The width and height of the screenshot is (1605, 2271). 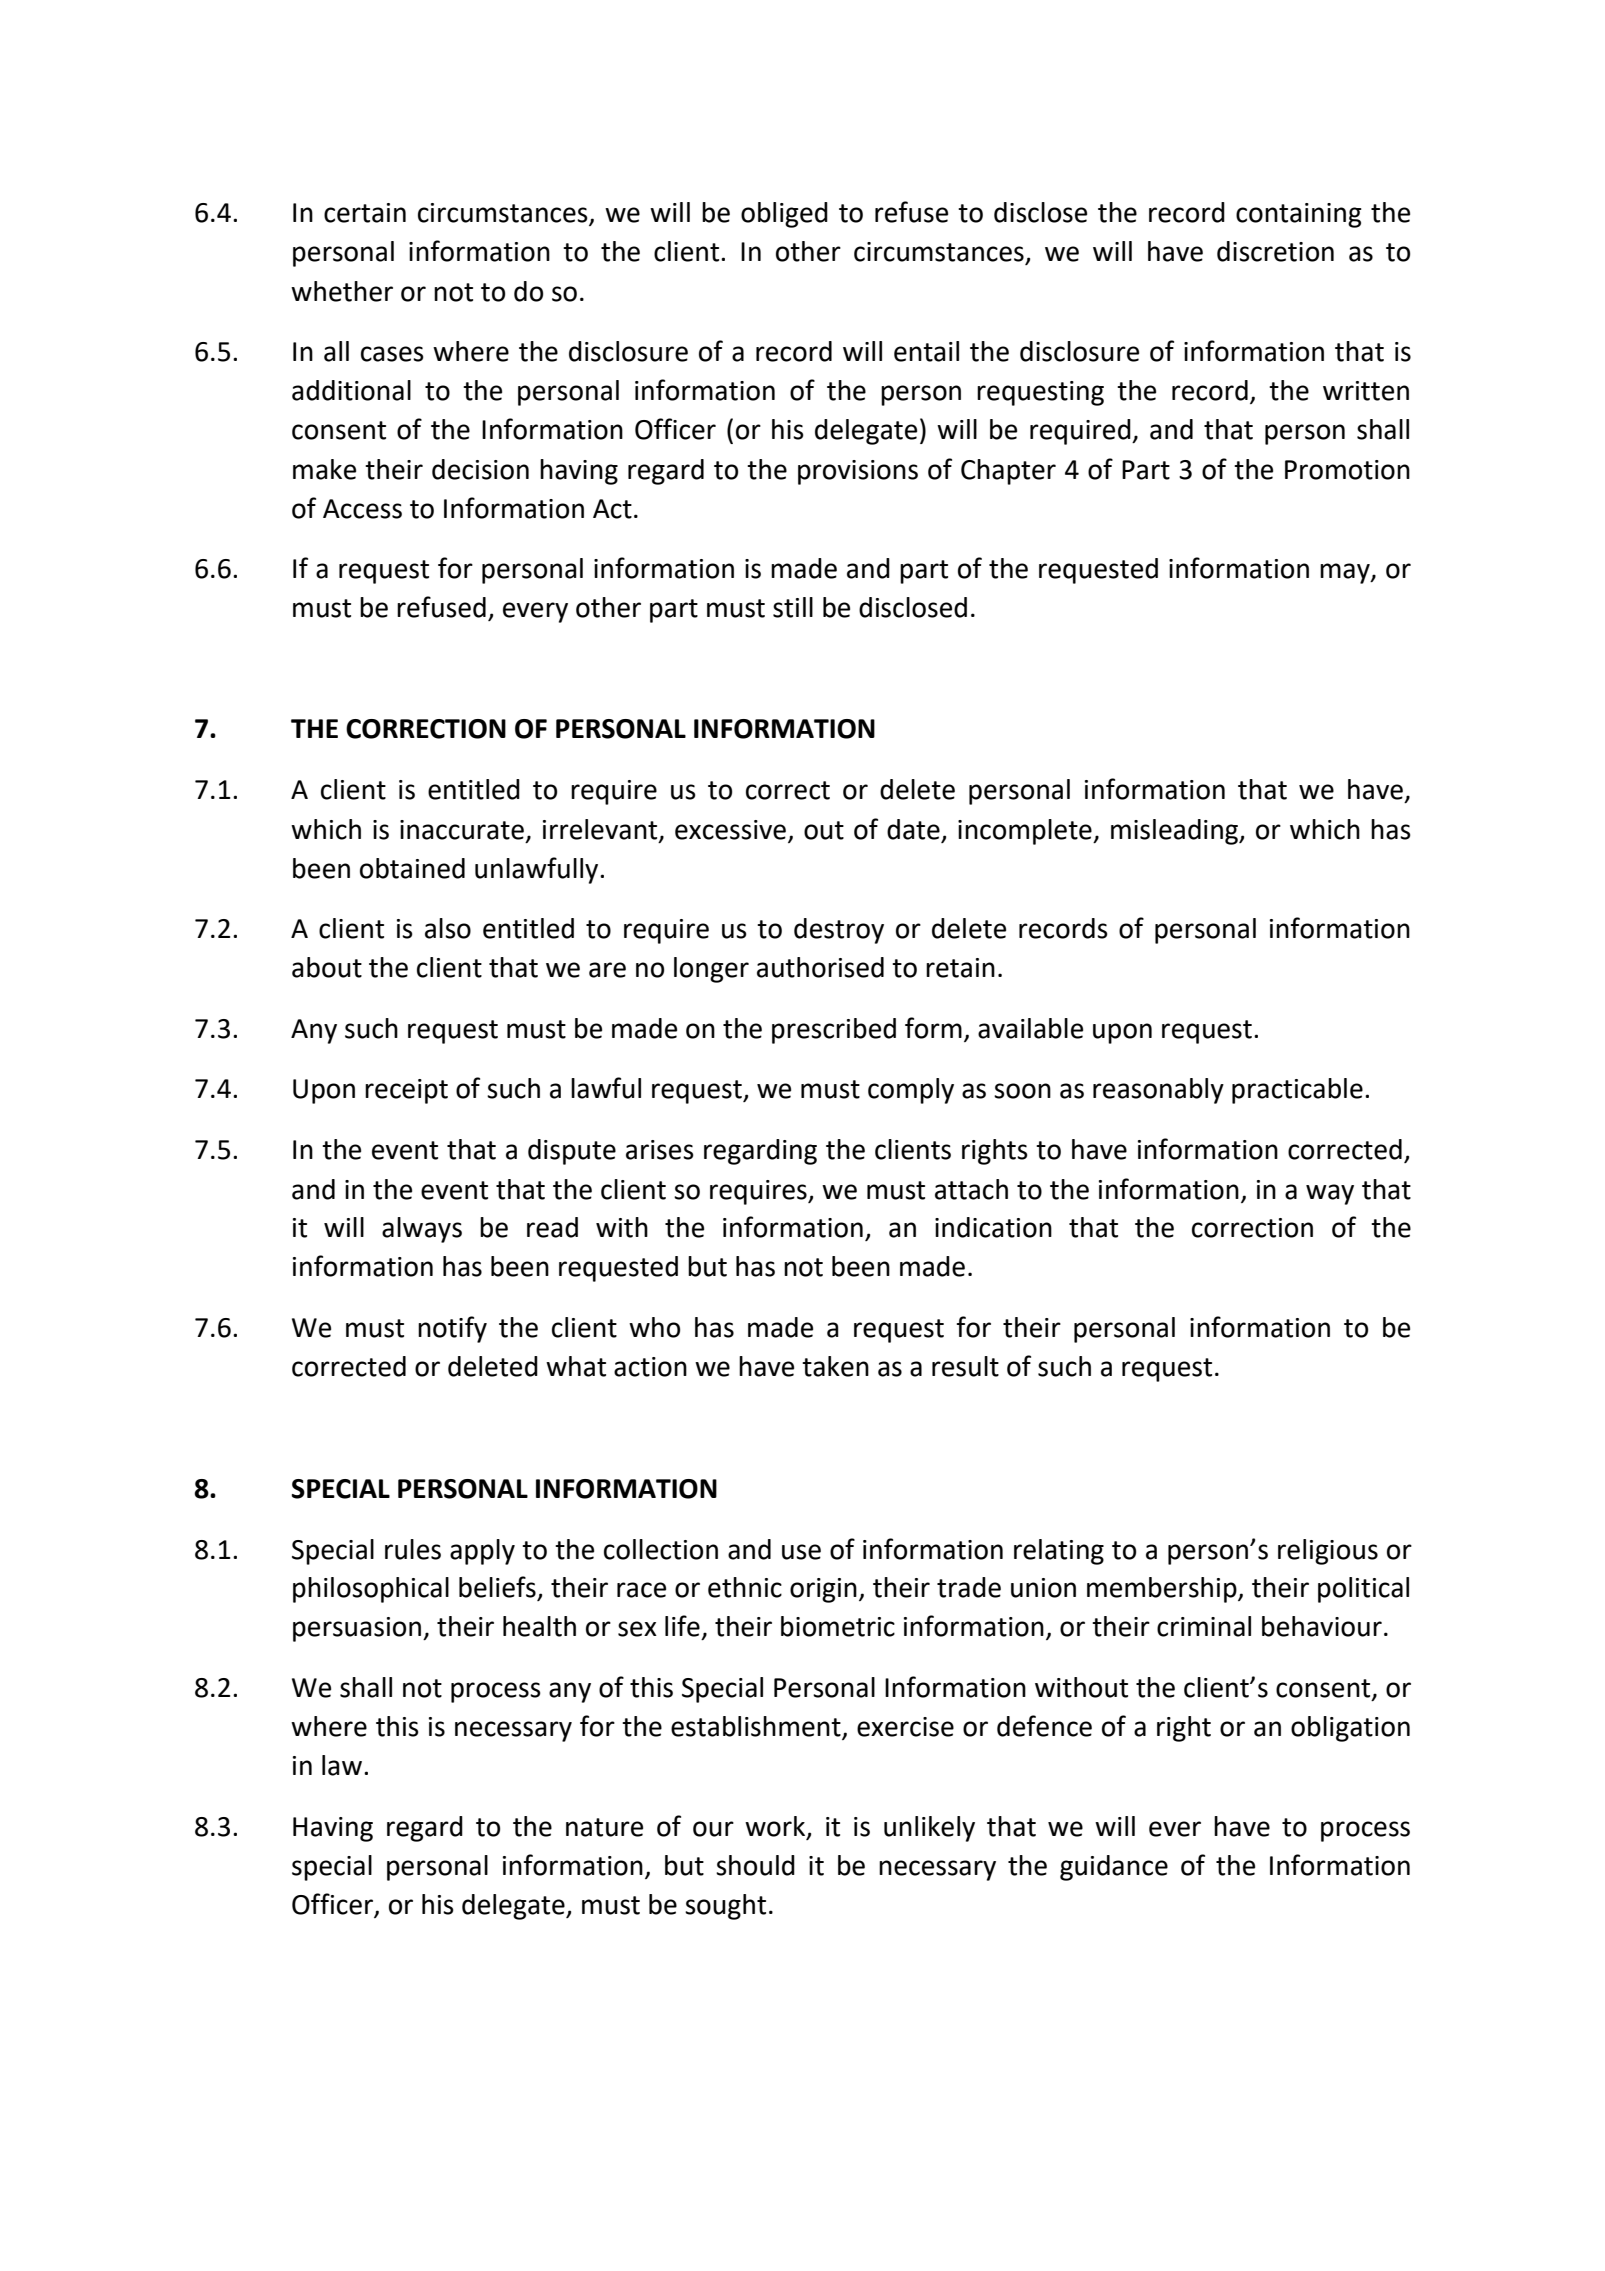 What do you see at coordinates (1275, 251) in the screenshot?
I see `discretion` at bounding box center [1275, 251].
